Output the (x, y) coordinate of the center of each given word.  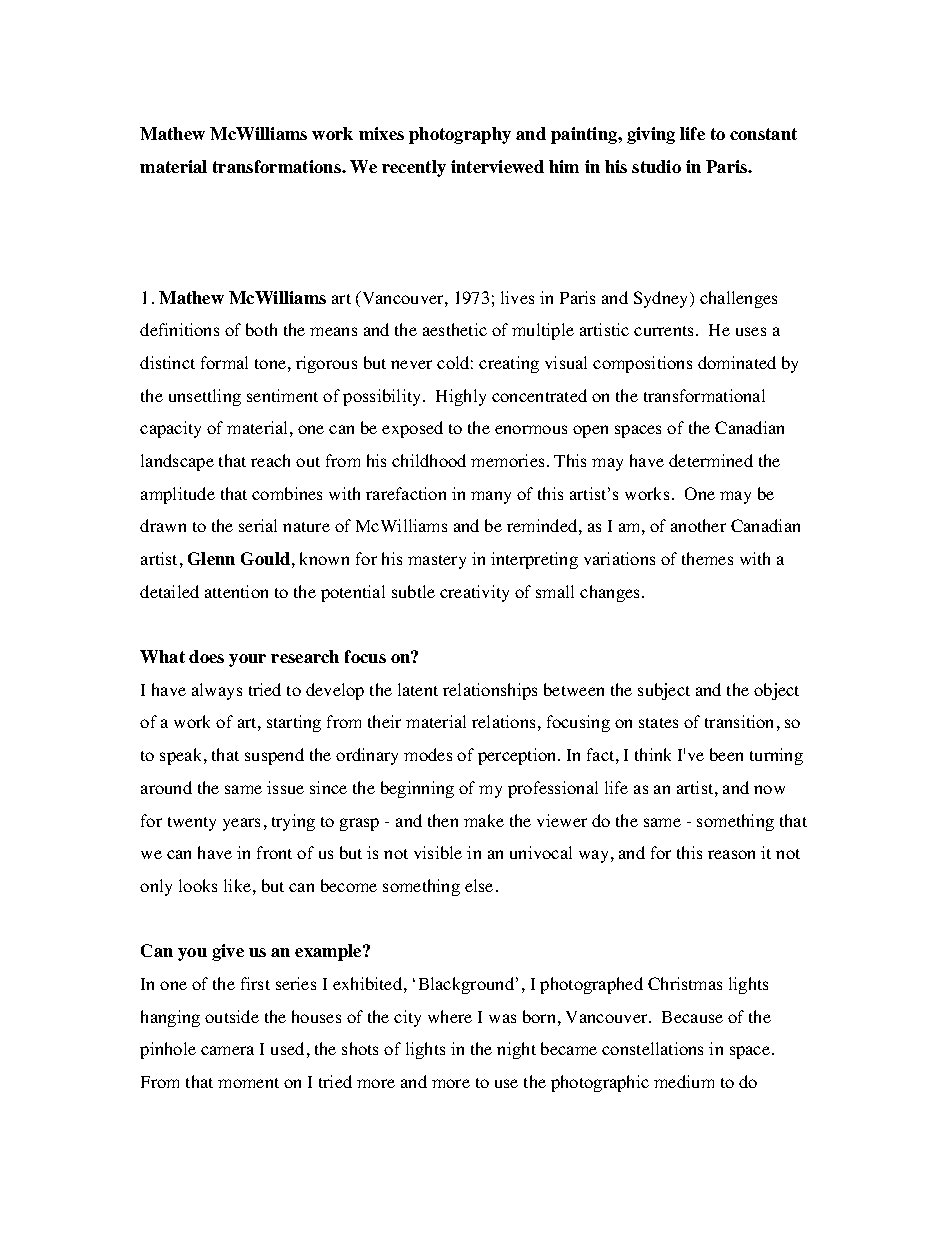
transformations (278, 166)
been (726, 754)
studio (656, 166)
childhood (429, 460)
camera (227, 1050)
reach (270, 460)
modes (428, 754)
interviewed (497, 166)
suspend (274, 756)
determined (711, 460)
